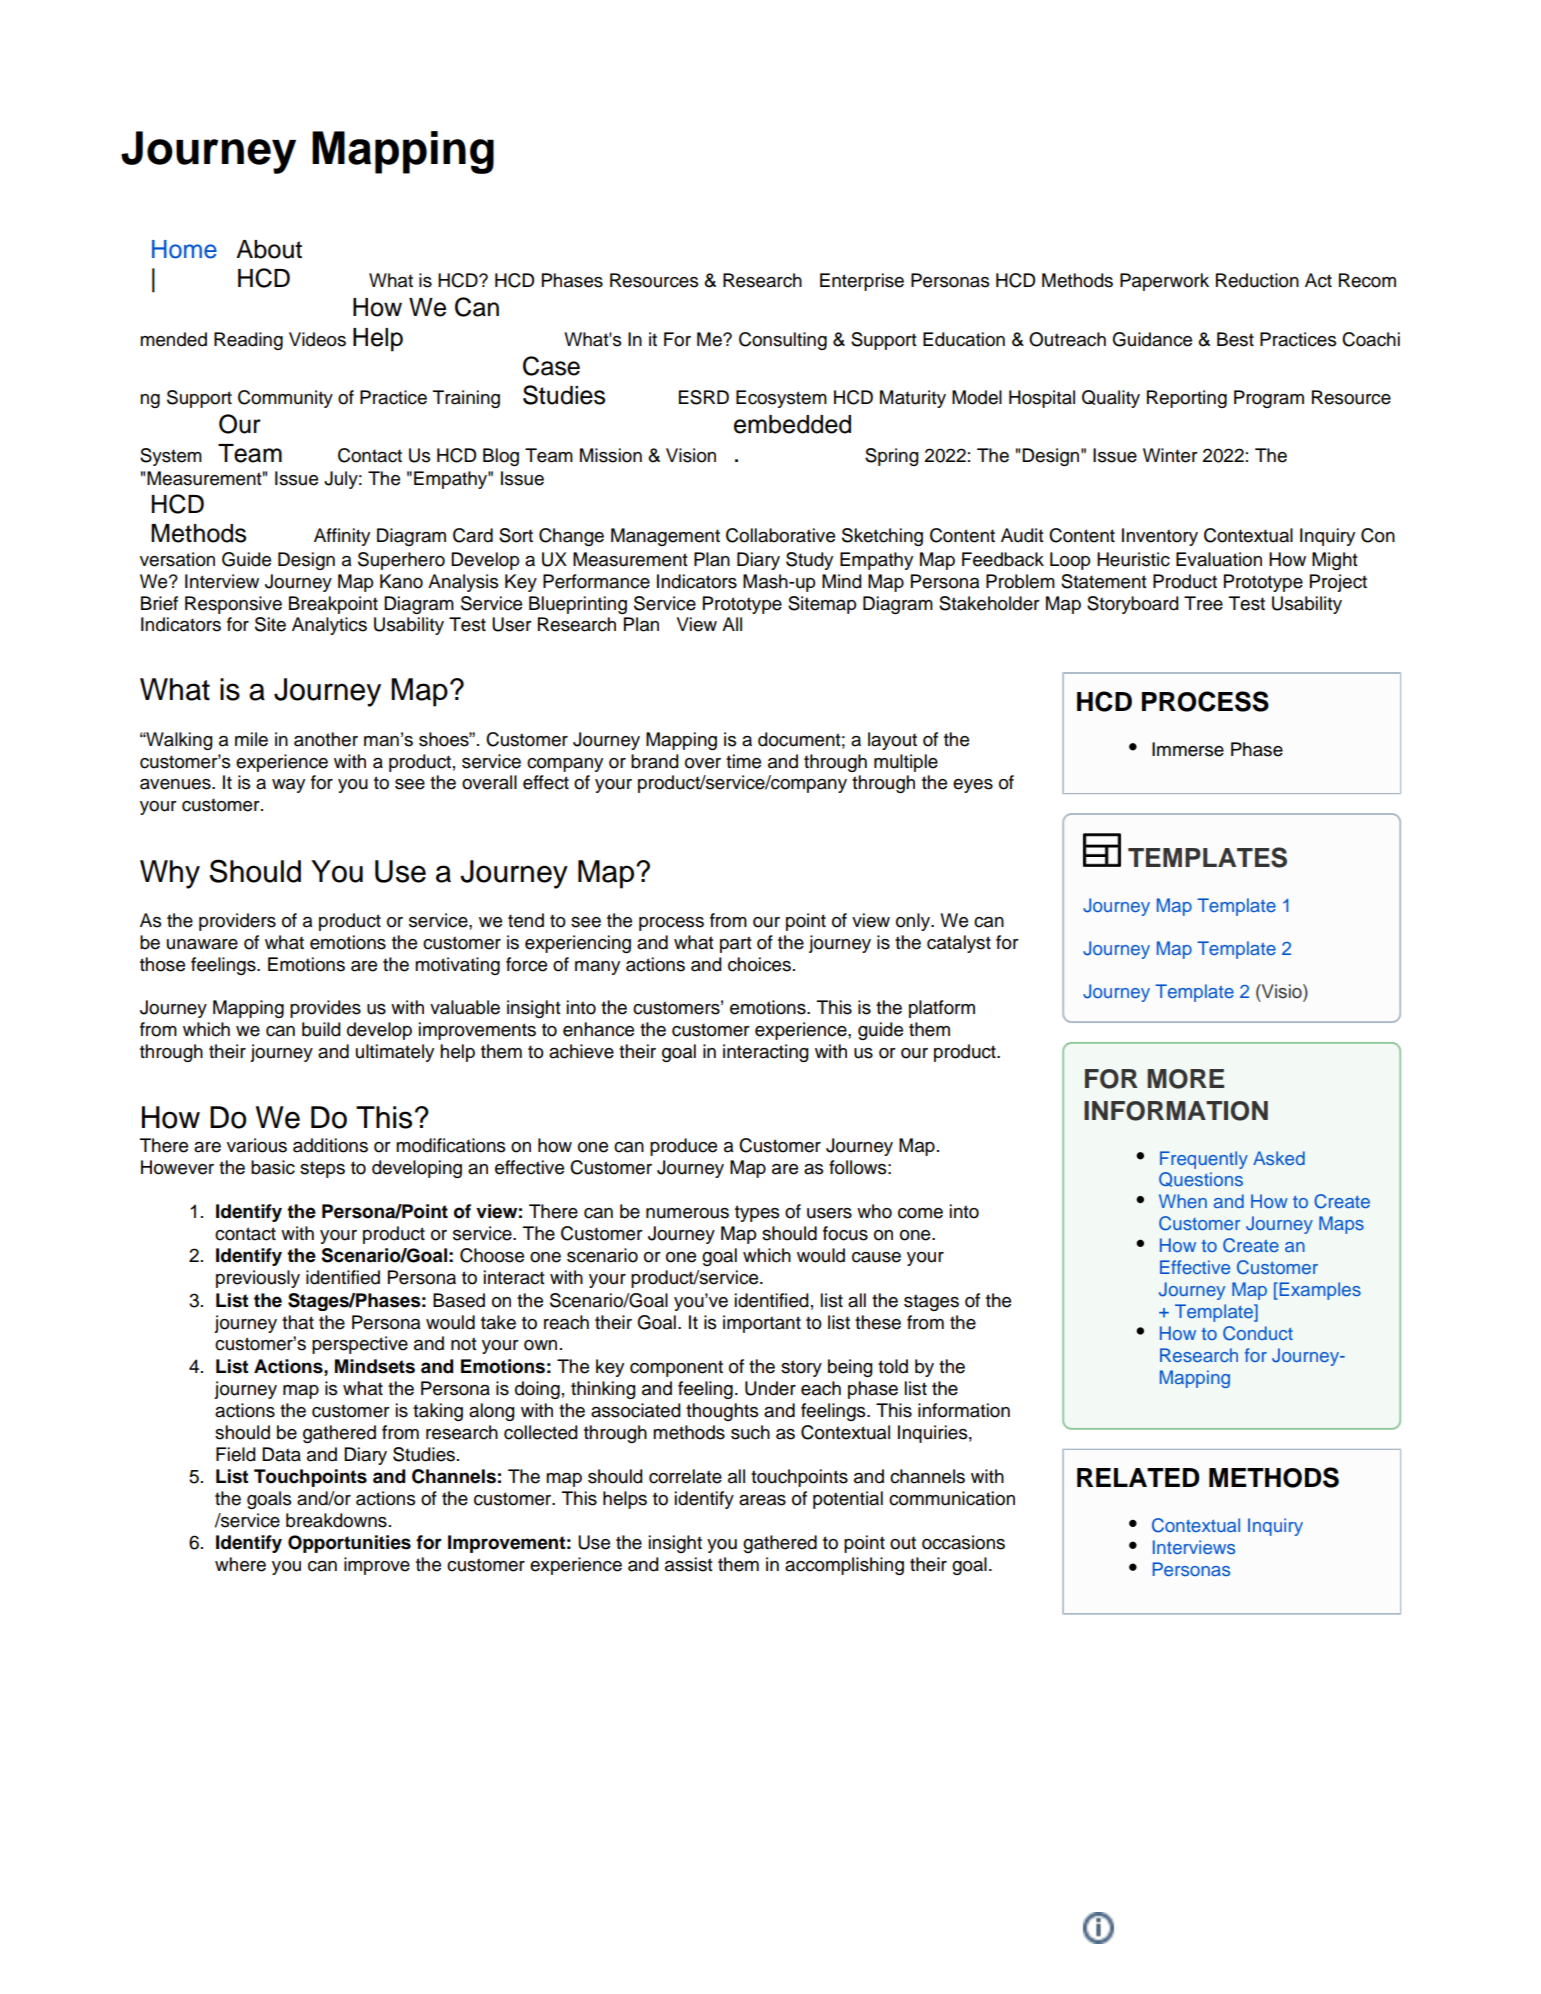 Image resolution: width=1541 pixels, height=1994 pixels. Describe the element at coordinates (1257, 280) in the image. I see `Reduction` at that location.
